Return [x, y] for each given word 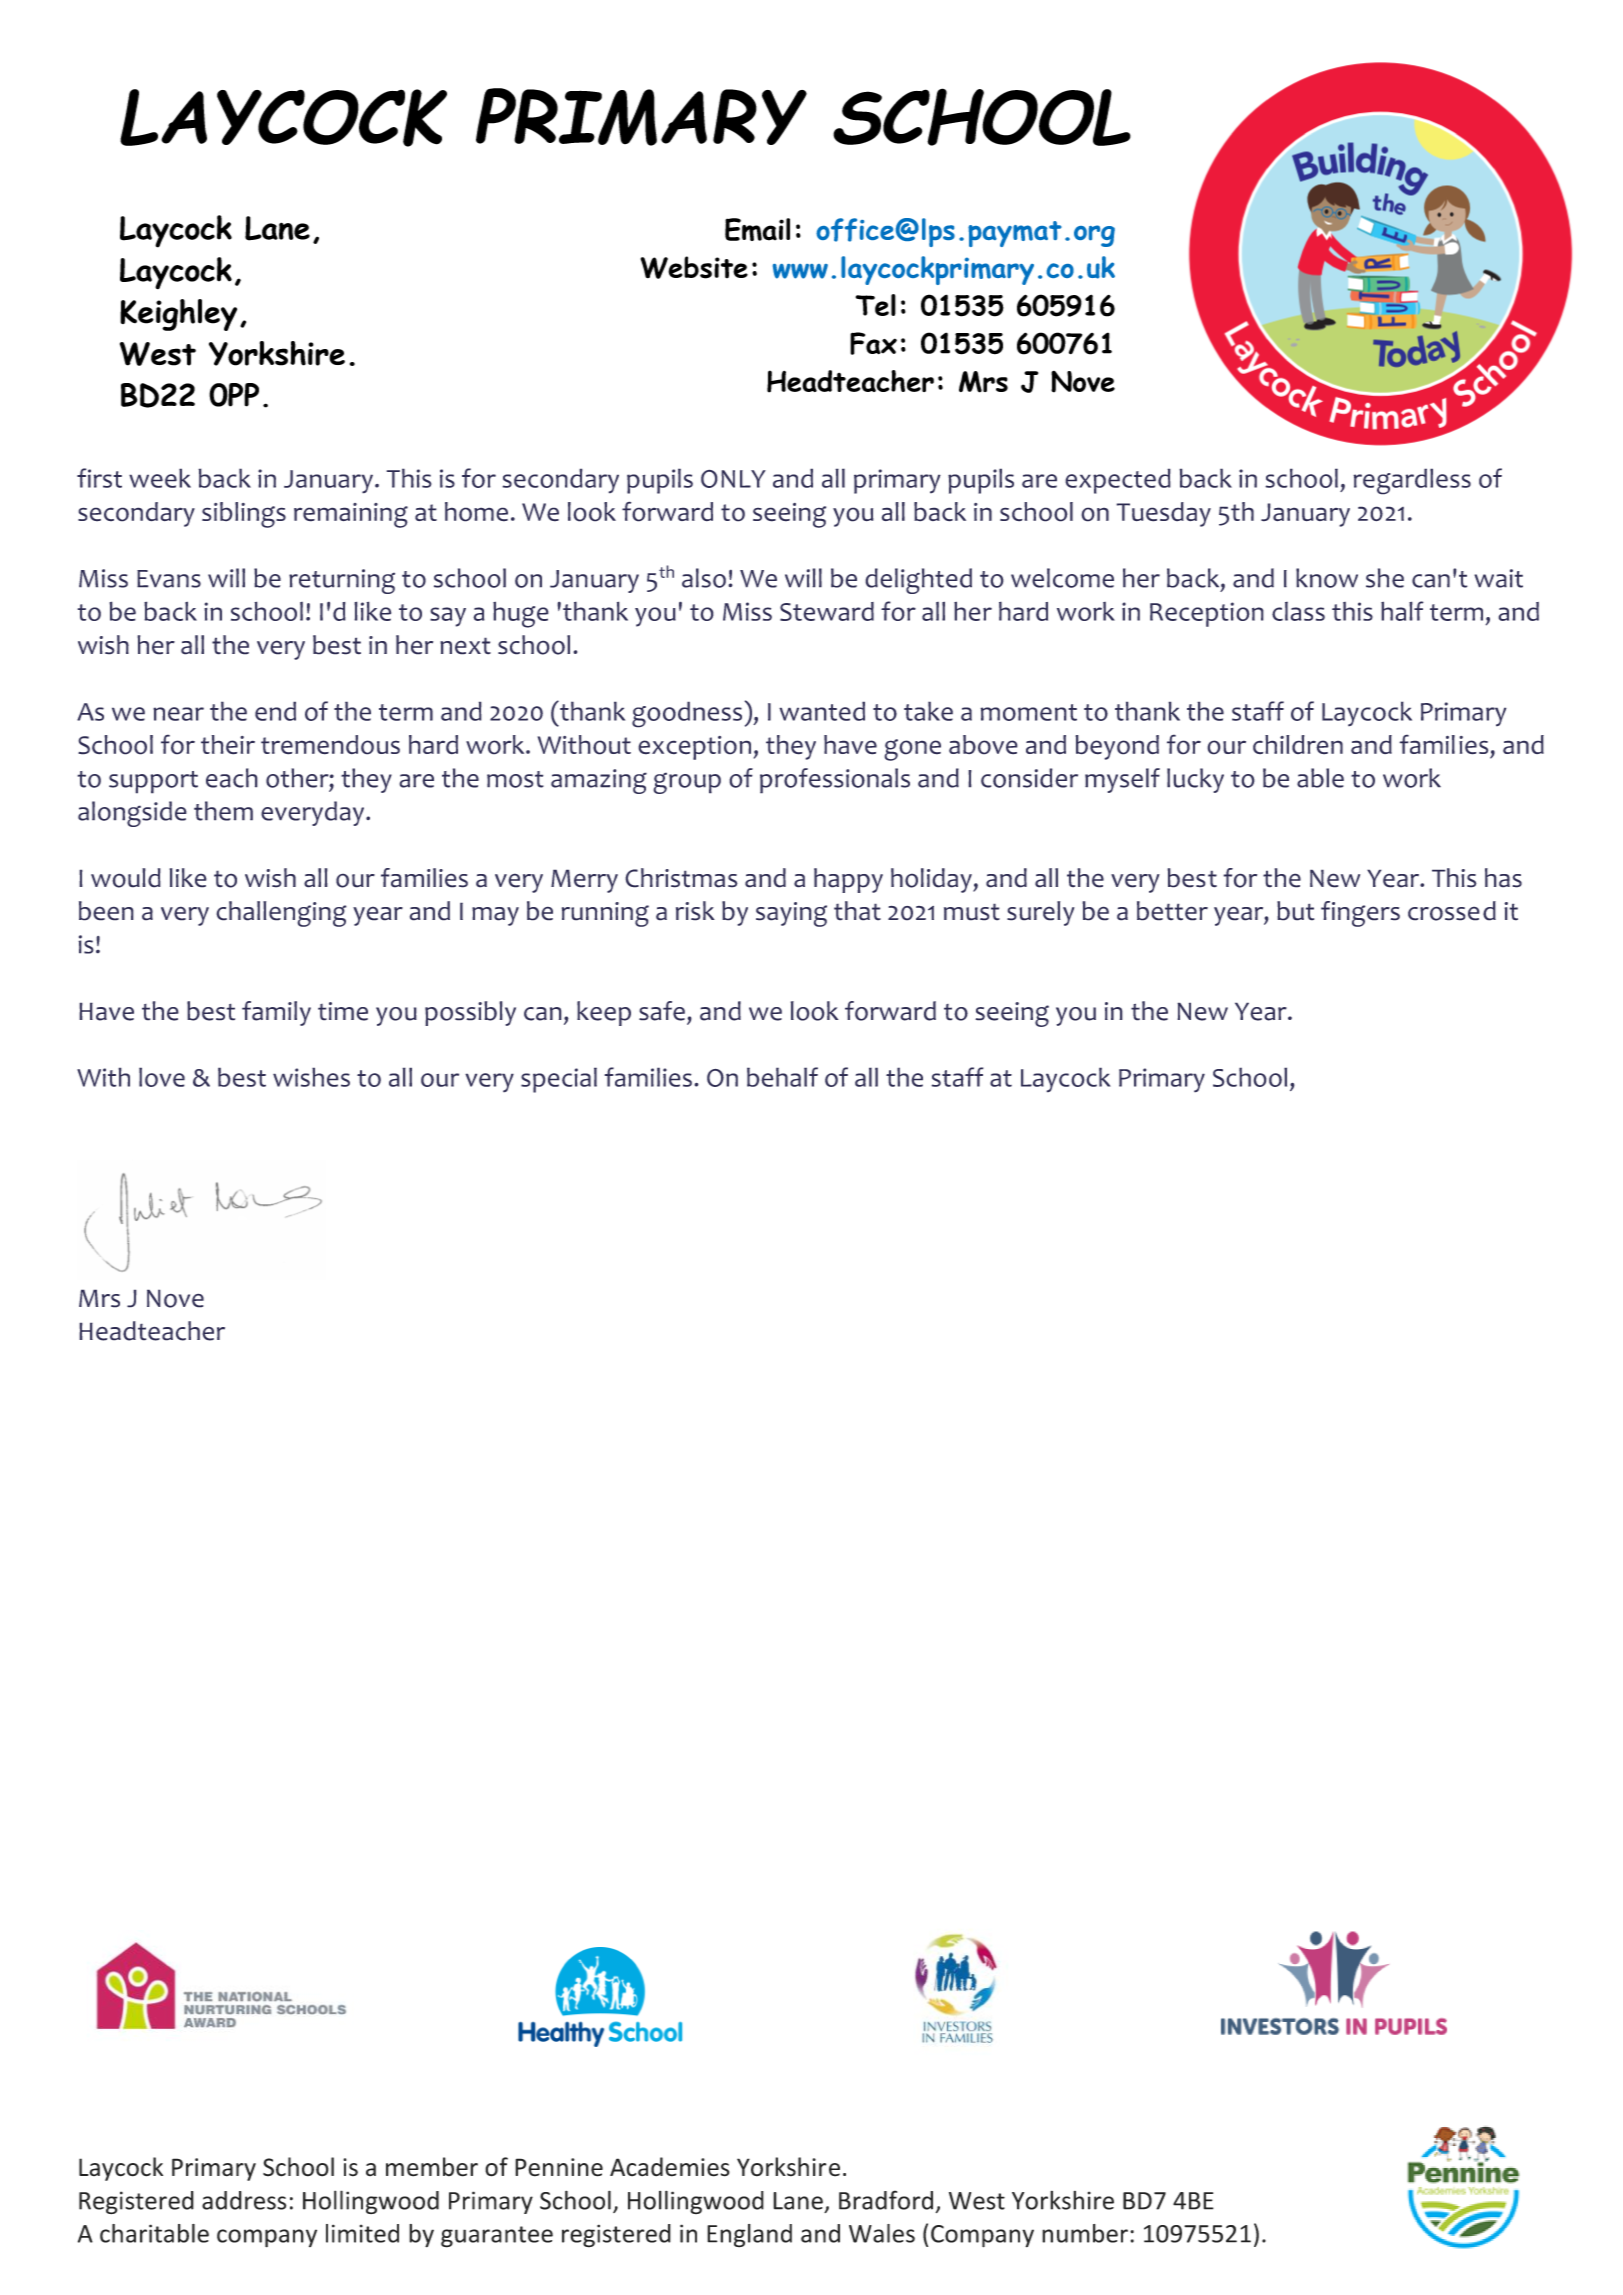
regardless [1412, 481]
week [160, 478]
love [162, 1077]
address [244, 2200]
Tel [876, 305]
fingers [1360, 914]
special [559, 1080]
